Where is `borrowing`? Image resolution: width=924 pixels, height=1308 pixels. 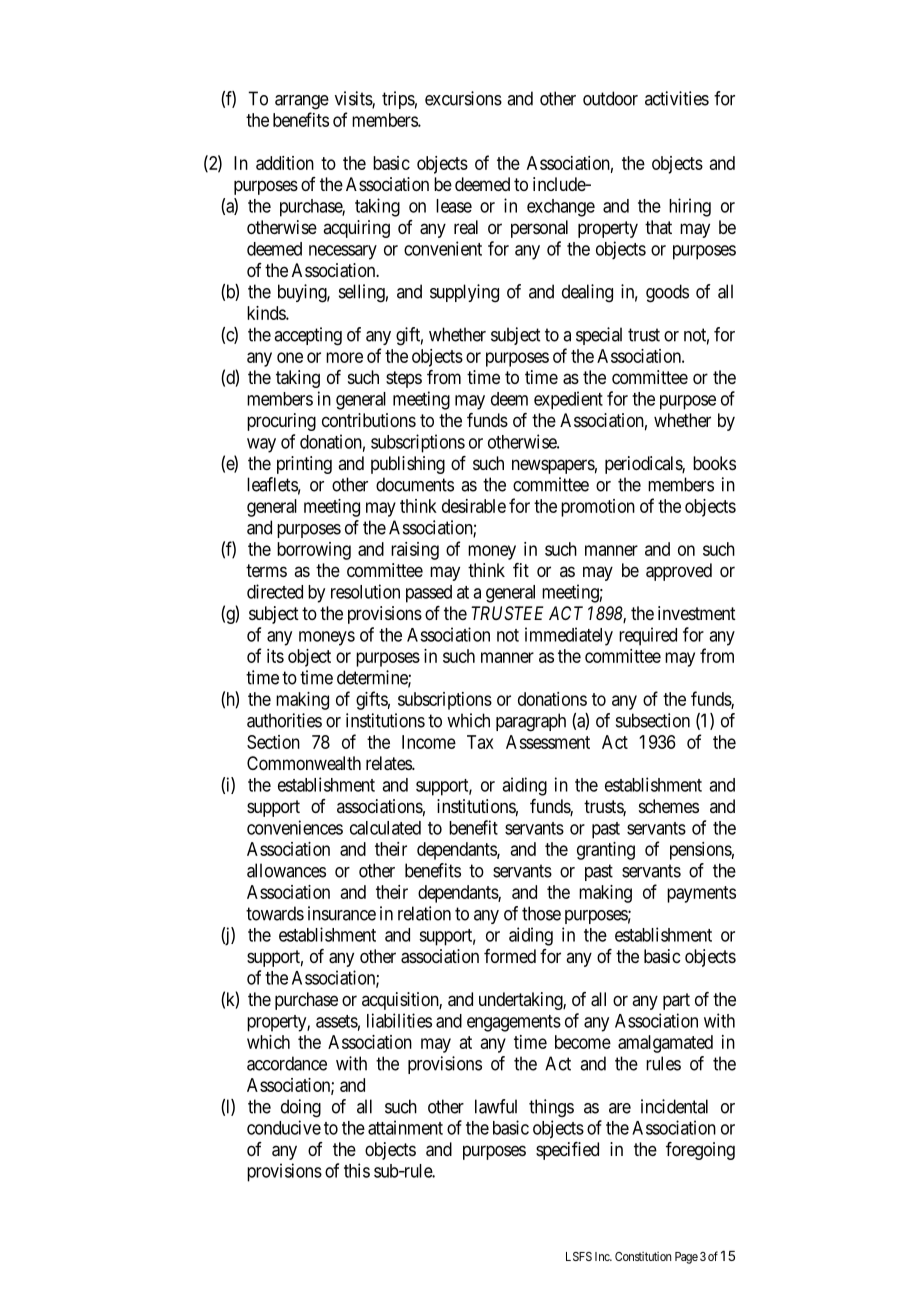
borrowing is located at coordinates (314, 551).
